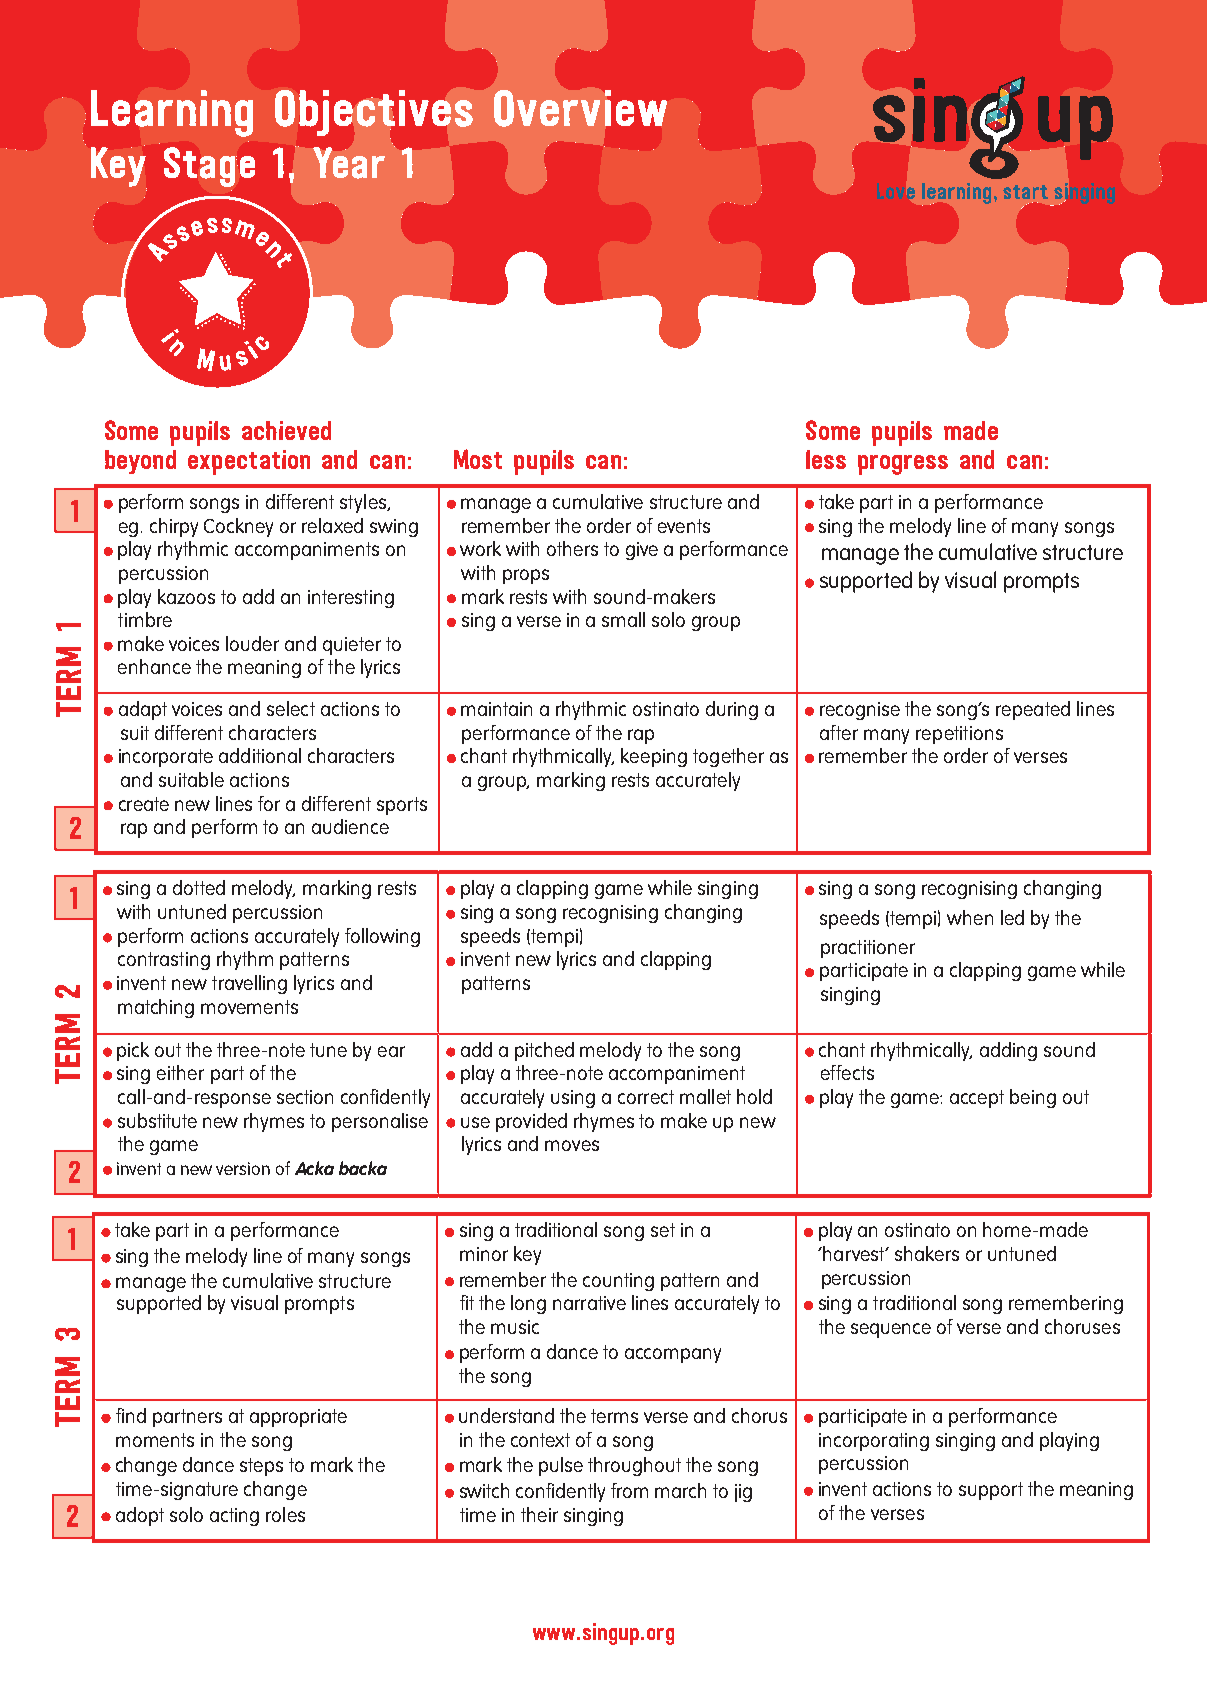 This document has width=1207, height=1693. What do you see at coordinates (561, 1466) in the document?
I see `pulse` at bounding box center [561, 1466].
